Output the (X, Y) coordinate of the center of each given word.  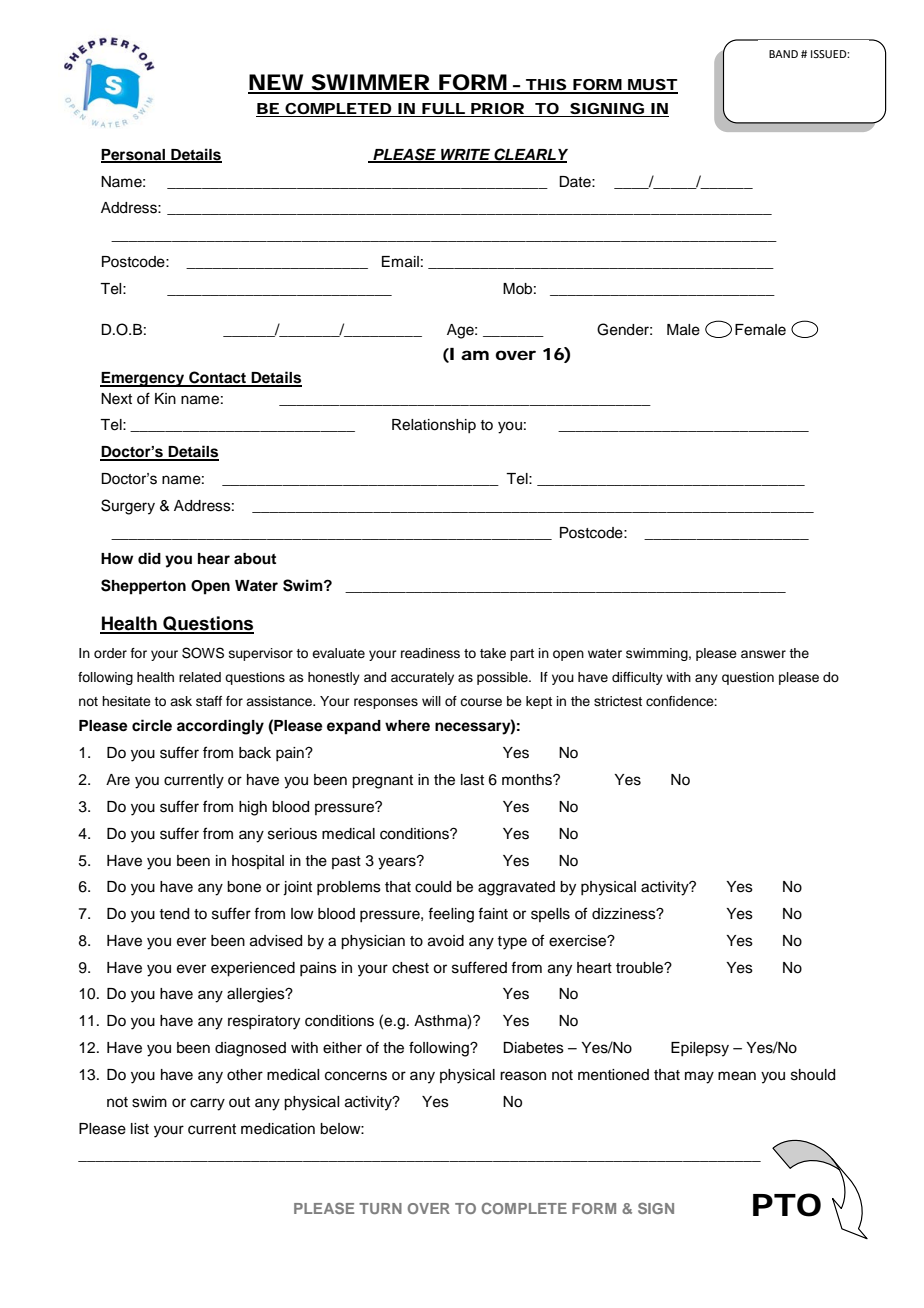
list (140, 1129)
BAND (783, 54)
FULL (443, 108)
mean (737, 1076)
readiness (430, 653)
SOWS (203, 653)
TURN (380, 1208)
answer (763, 654)
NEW (276, 83)
